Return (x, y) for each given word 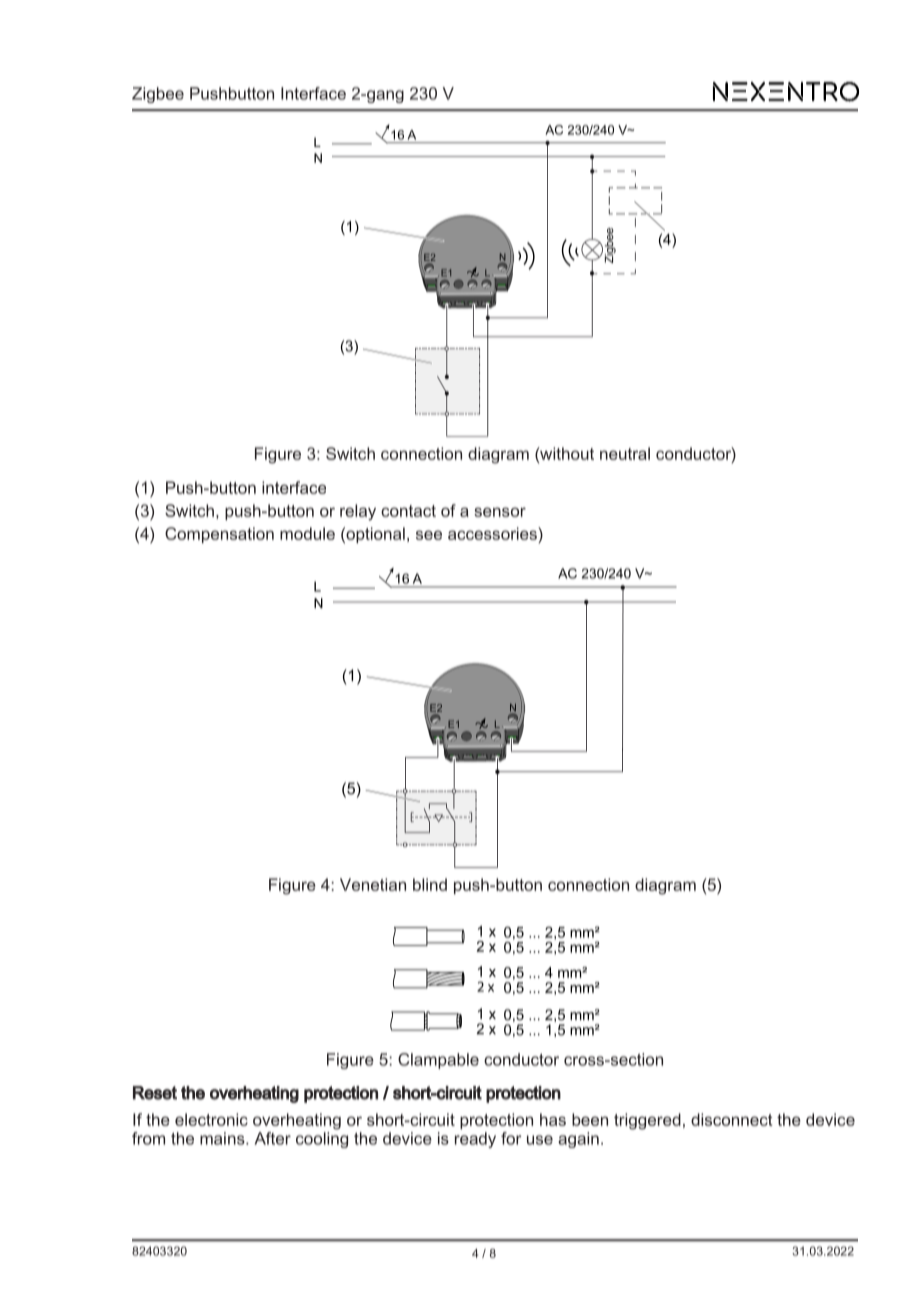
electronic (211, 1119)
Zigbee (158, 95)
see (429, 535)
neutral (625, 453)
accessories (493, 533)
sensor (500, 512)
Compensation (219, 535)
